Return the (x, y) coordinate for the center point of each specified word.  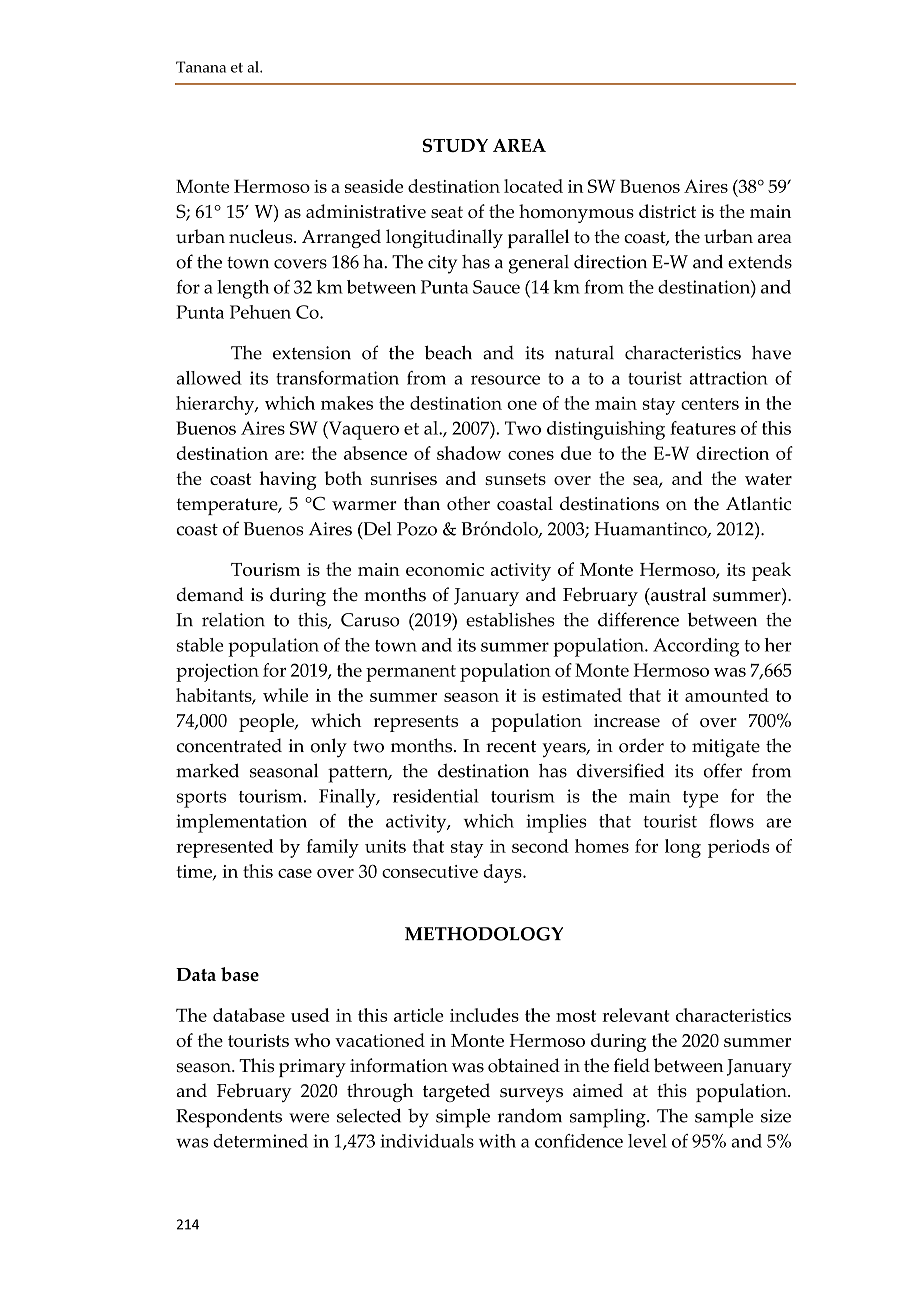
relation (233, 620)
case (295, 873)
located (533, 186)
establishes (510, 620)
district (667, 211)
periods (739, 848)
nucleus (262, 236)
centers (710, 404)
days (503, 873)
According (696, 647)
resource (505, 380)
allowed (209, 378)
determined (260, 1141)
